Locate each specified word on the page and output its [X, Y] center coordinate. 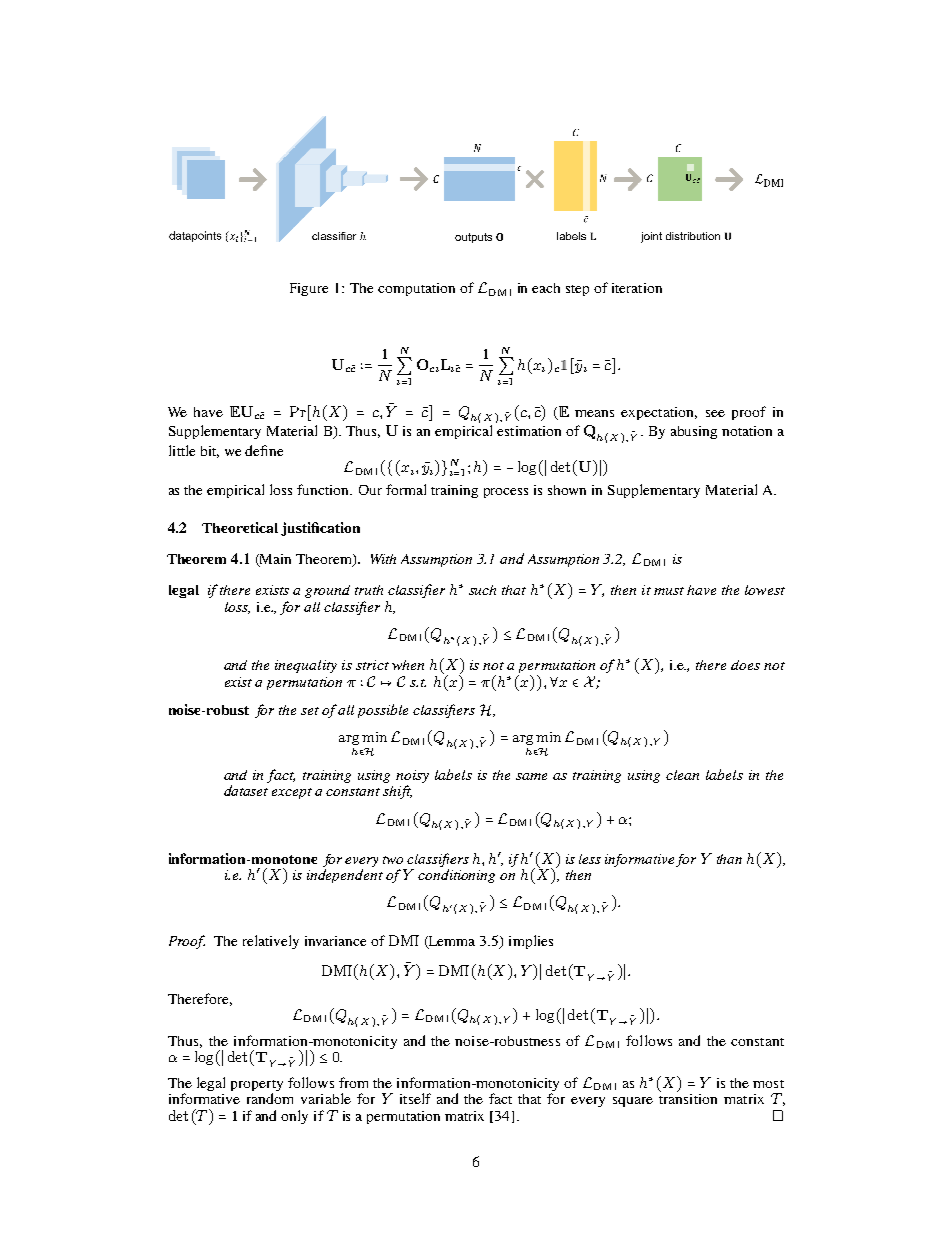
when [408, 665]
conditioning [456, 876]
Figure [309, 289]
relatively [271, 942]
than [729, 859]
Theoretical [240, 527]
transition [688, 1097]
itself [415, 1098]
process [506, 493]
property [257, 1085]
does [745, 665]
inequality [306, 666]
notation [747, 431]
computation [416, 289]
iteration [637, 288]
